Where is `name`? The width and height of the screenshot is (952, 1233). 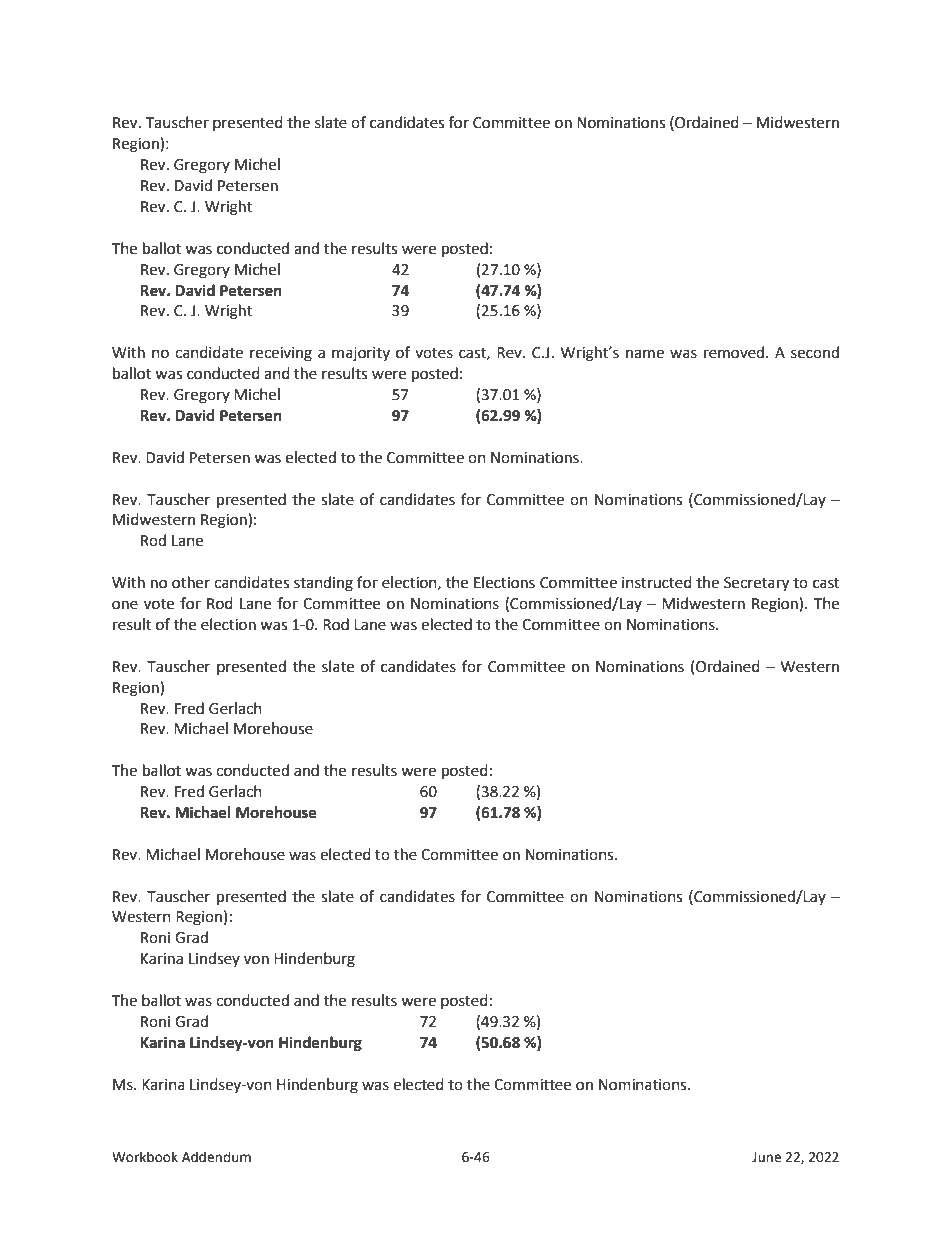
name is located at coordinates (645, 354).
